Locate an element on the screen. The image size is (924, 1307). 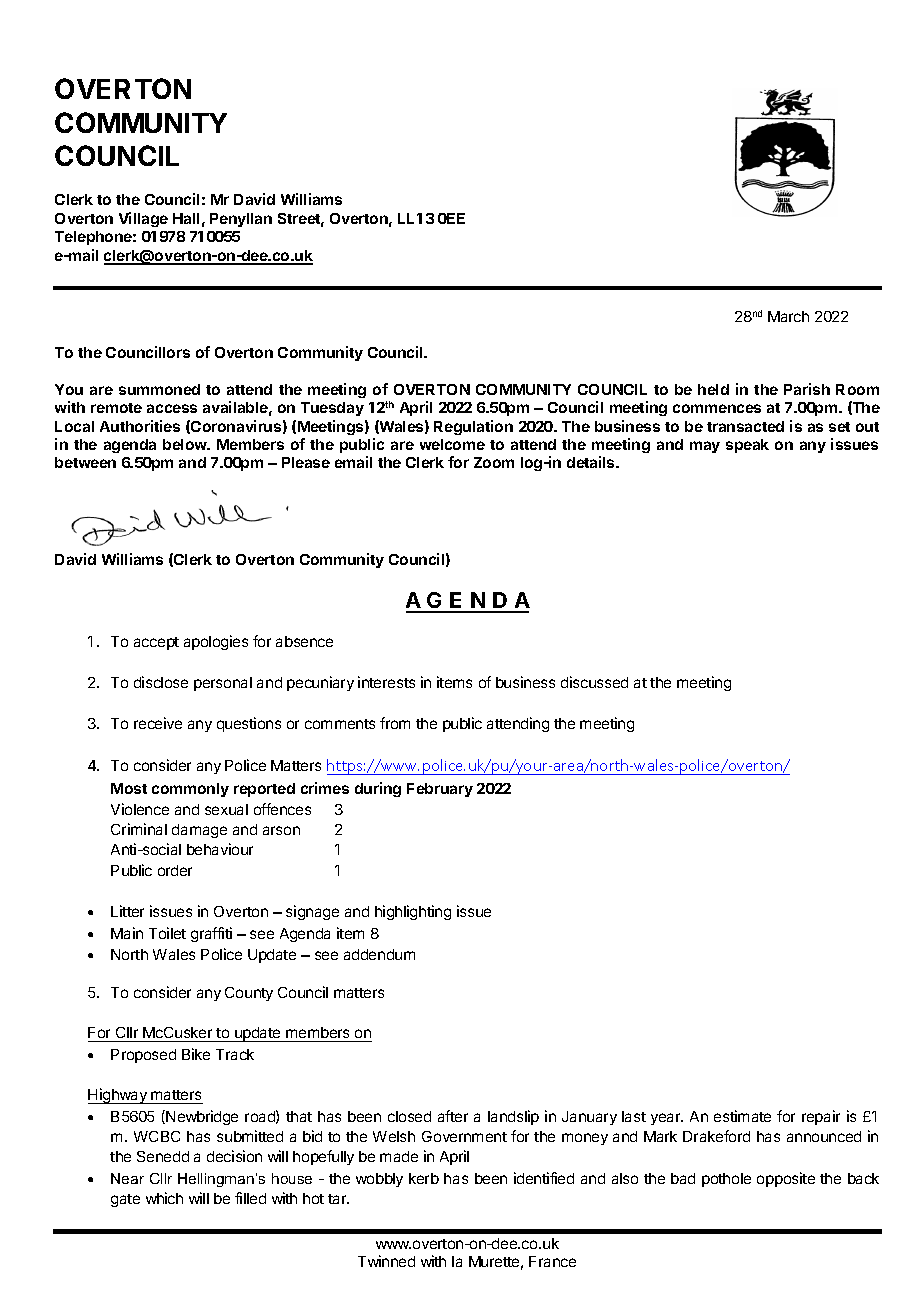
Hall is located at coordinates (186, 218).
